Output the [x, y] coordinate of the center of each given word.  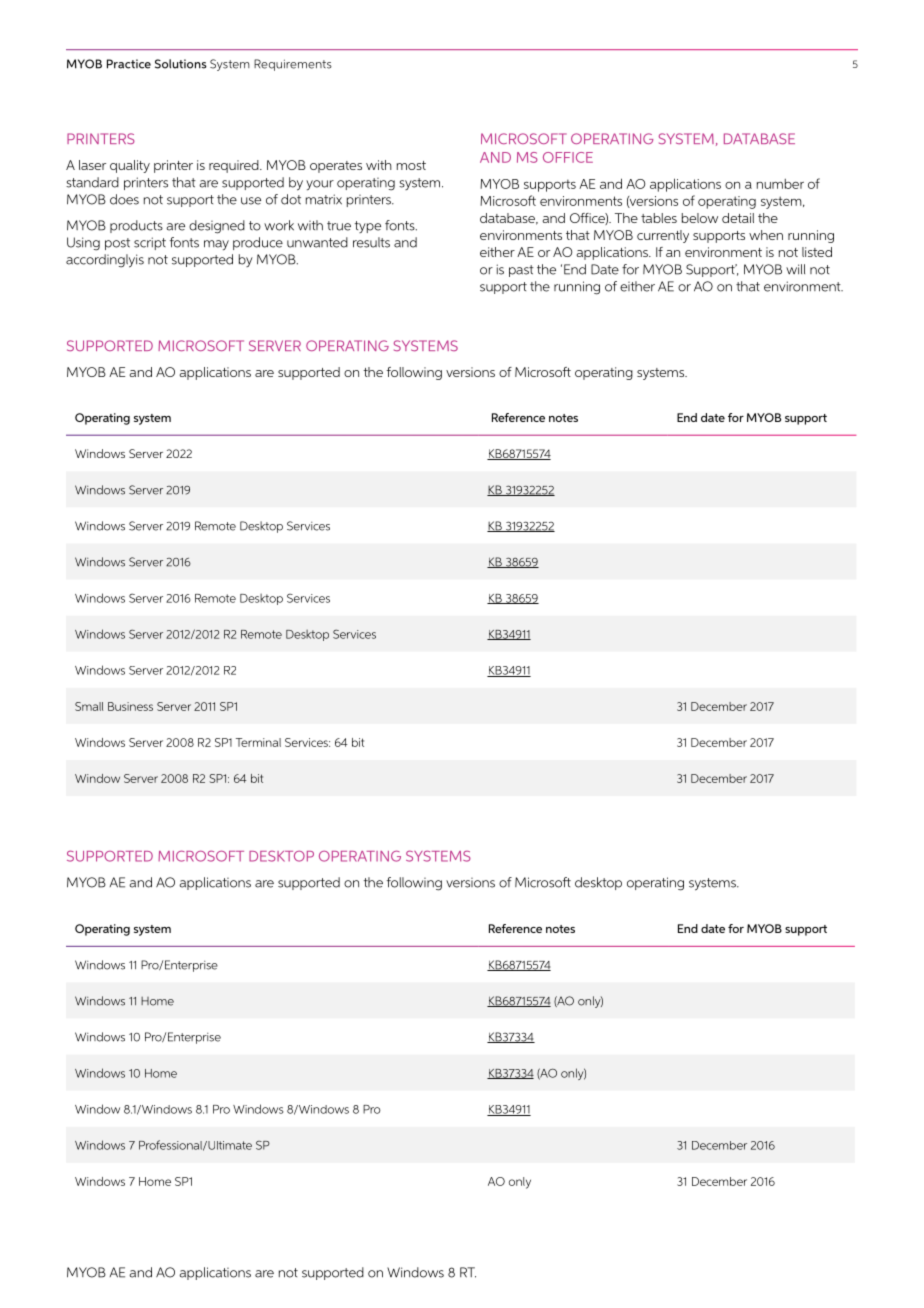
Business [130, 706]
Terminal [258, 742]
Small [89, 706]
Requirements [293, 65]
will [795, 269]
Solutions [181, 64]
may [216, 245]
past [521, 271]
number [780, 184]
